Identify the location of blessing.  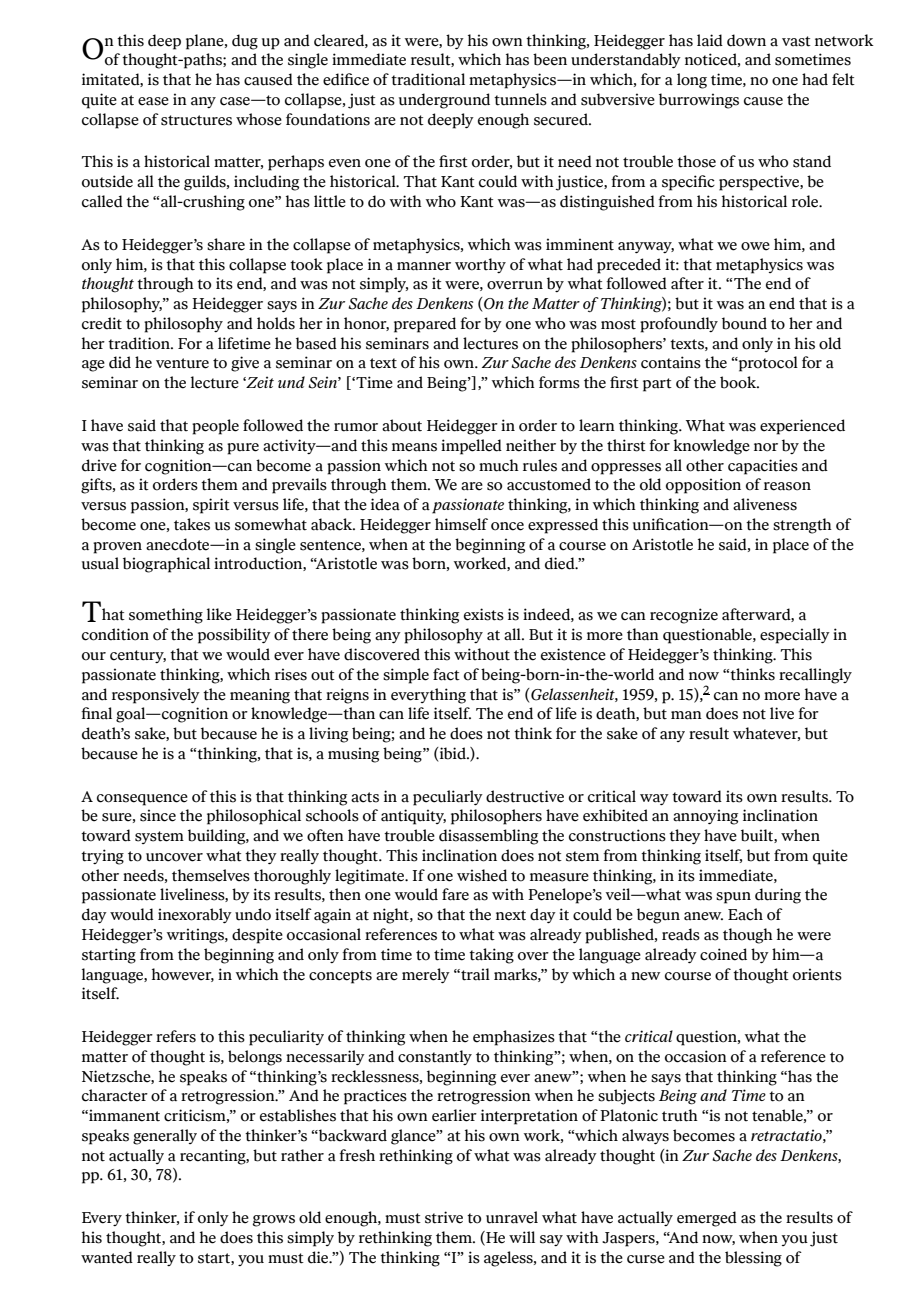
(753, 1259).
